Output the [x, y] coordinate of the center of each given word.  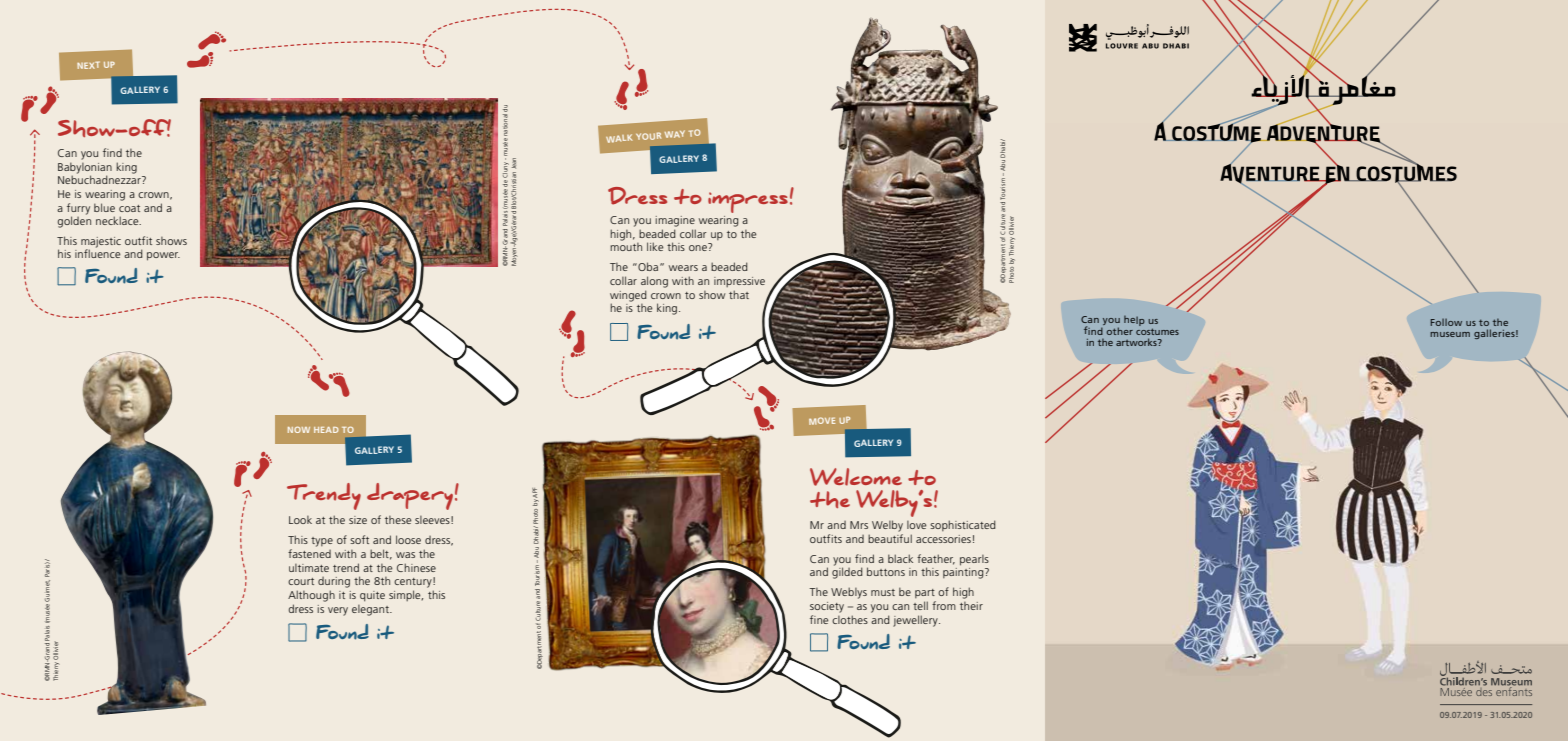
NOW [299, 430]
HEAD [326, 430]
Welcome [856, 477]
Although [311, 596]
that [739, 294]
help [1134, 321]
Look [300, 520]
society [827, 607]
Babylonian [85, 168]
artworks [1137, 342]
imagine [675, 221]
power [163, 256]
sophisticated [963, 525]
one [699, 247]
